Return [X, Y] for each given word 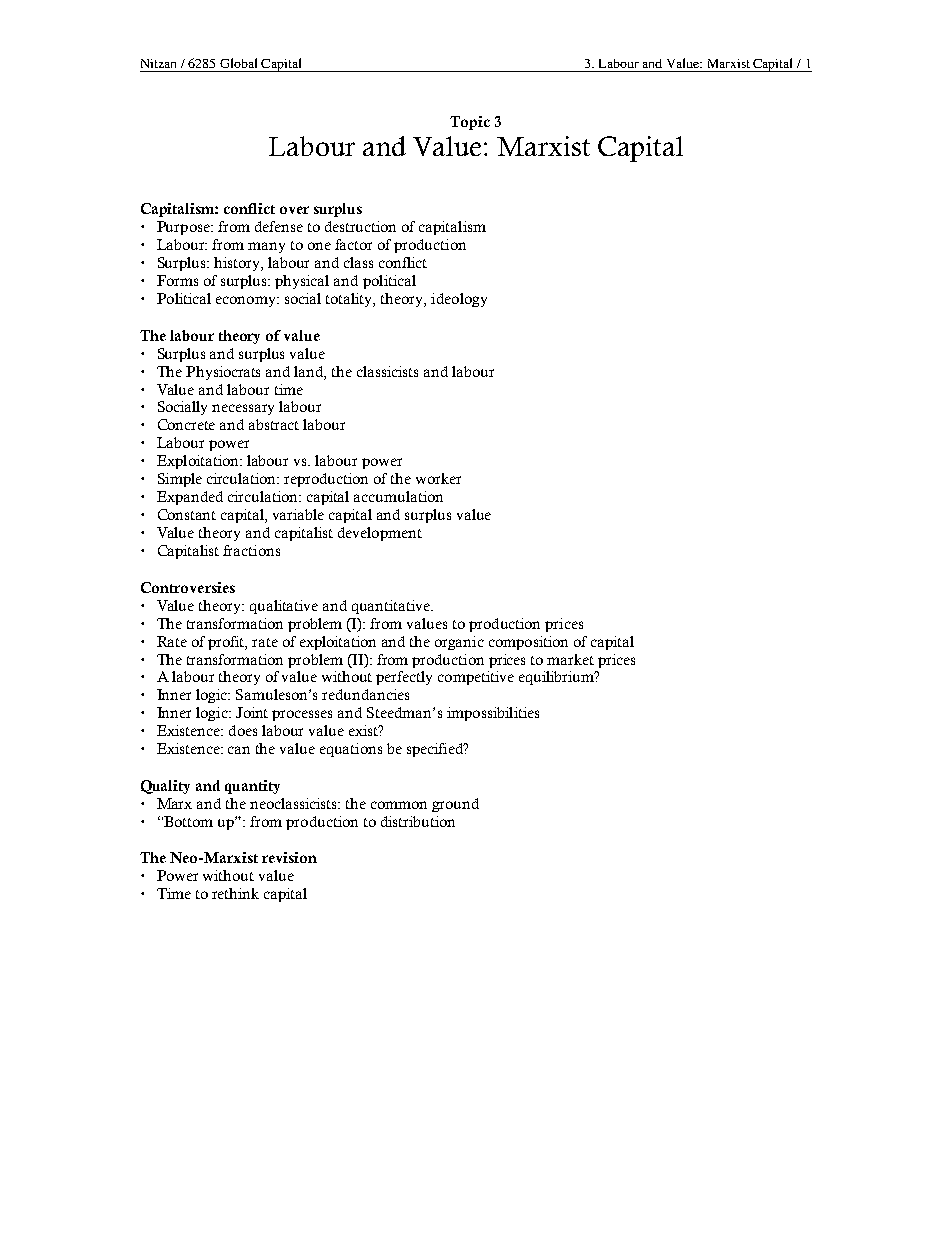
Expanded [190, 498]
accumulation [398, 496]
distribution [418, 821]
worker [438, 478]
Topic [470, 123]
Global [238, 63]
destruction [360, 226]
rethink [235, 893]
